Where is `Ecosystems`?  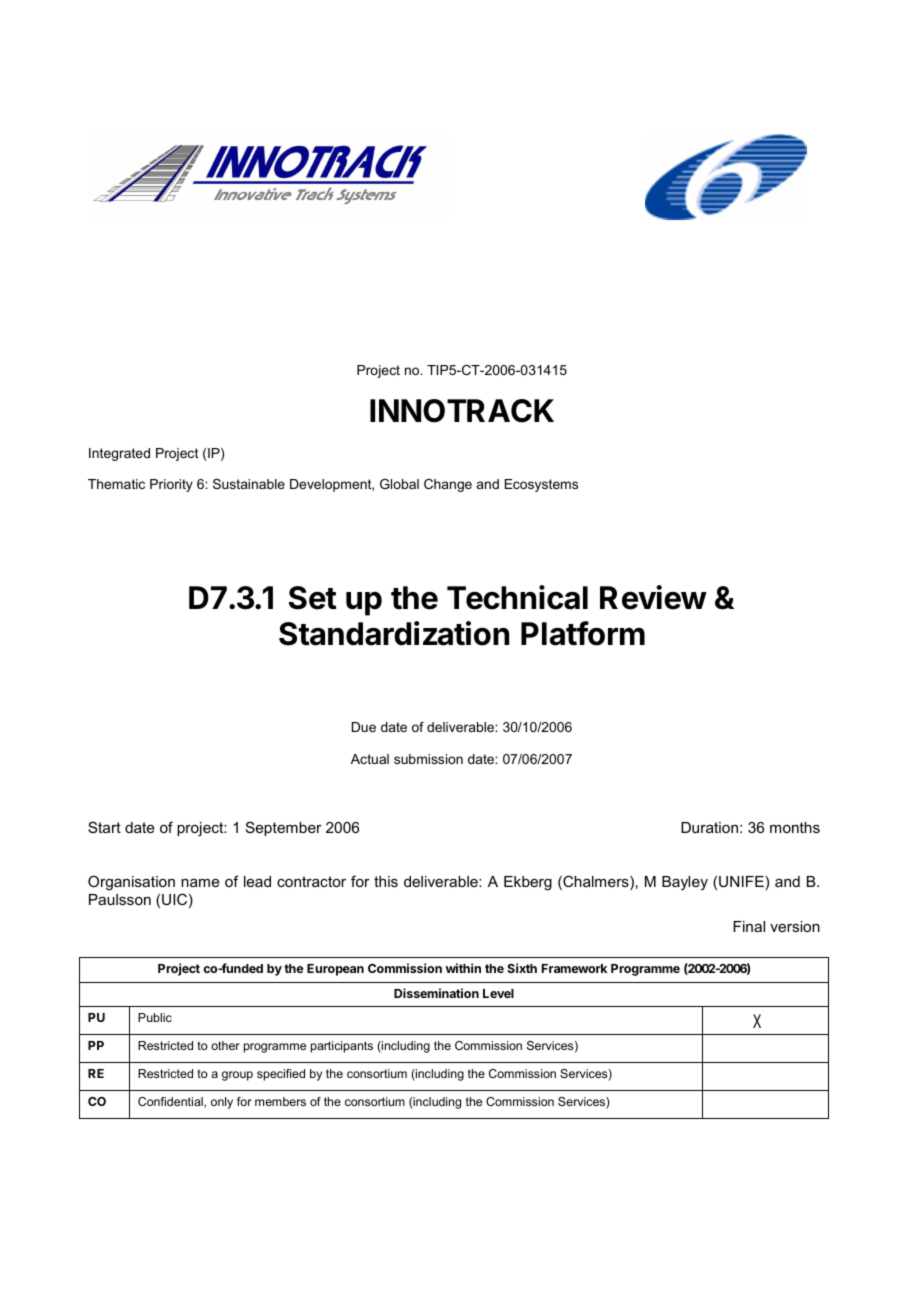 Ecosystems is located at coordinates (541, 485).
